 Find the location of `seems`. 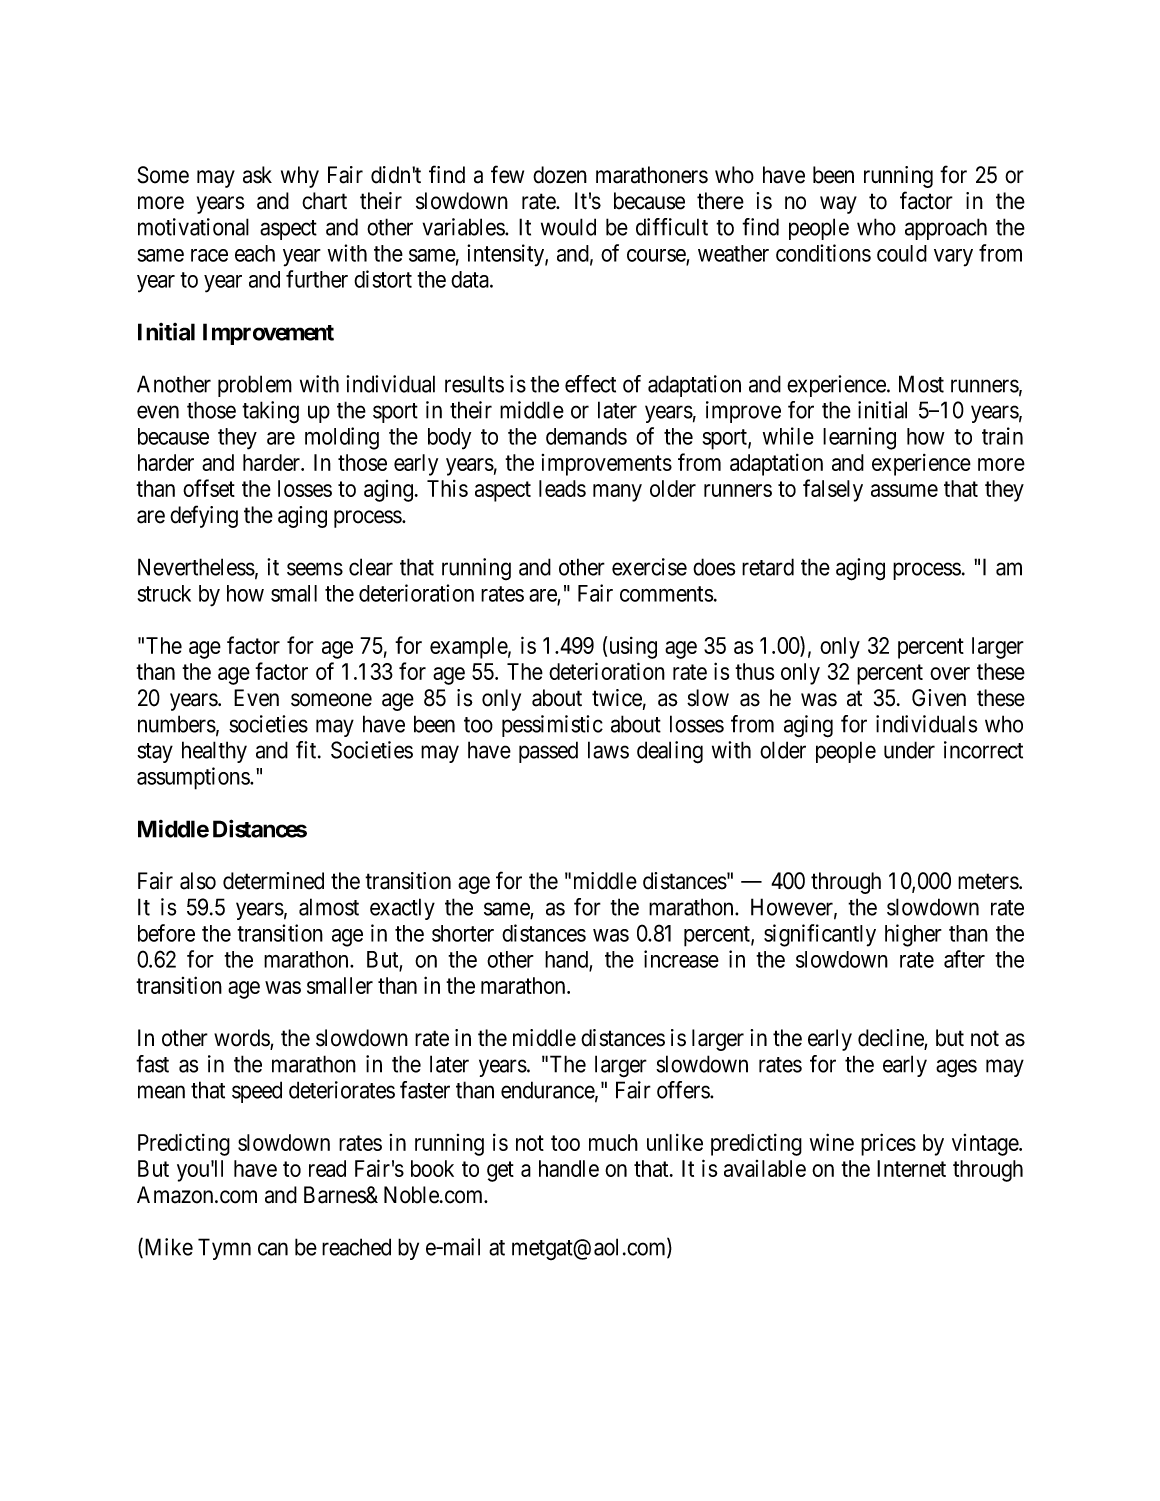

seems is located at coordinates (315, 569).
